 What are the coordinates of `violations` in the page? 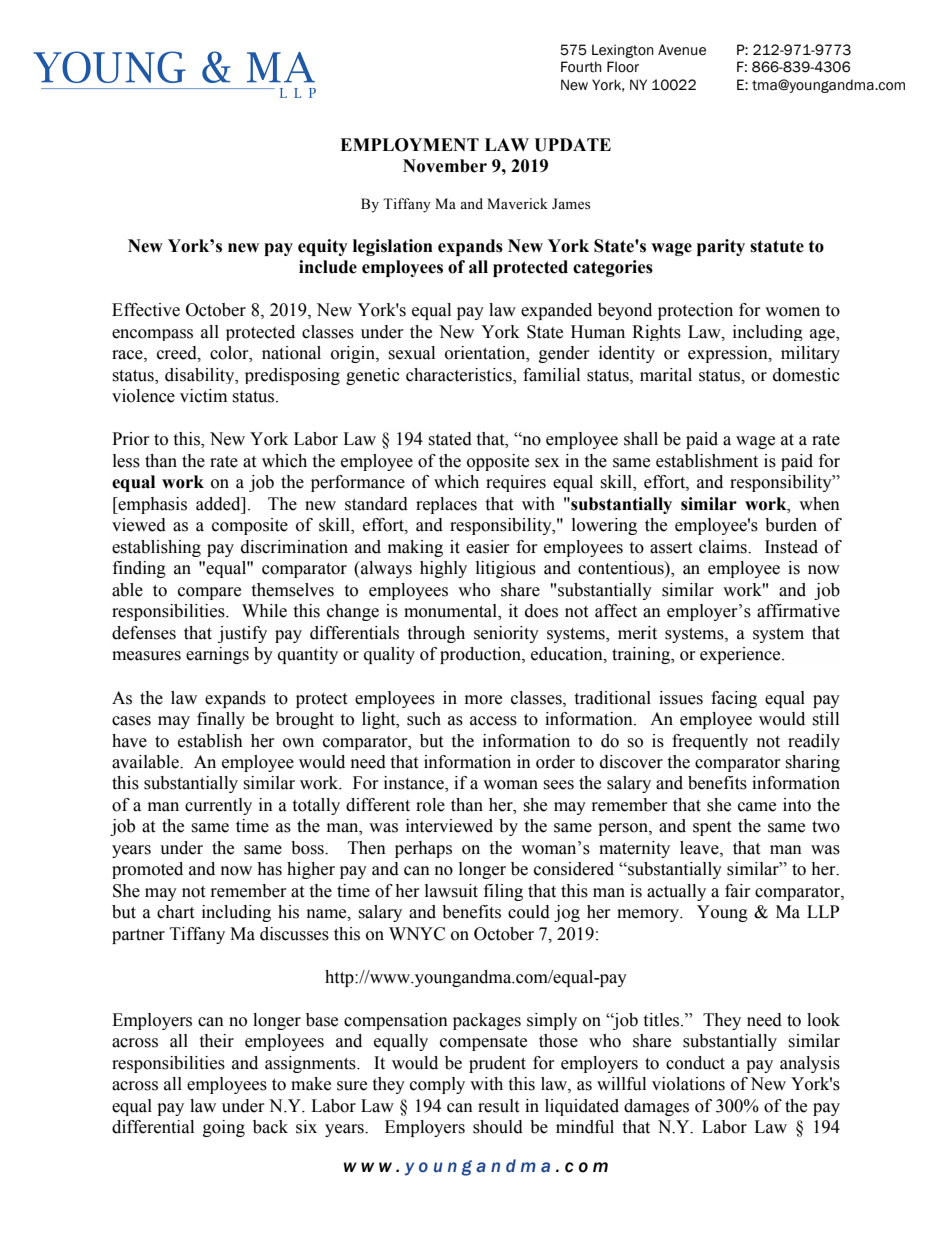 It's located at (688, 1084).
